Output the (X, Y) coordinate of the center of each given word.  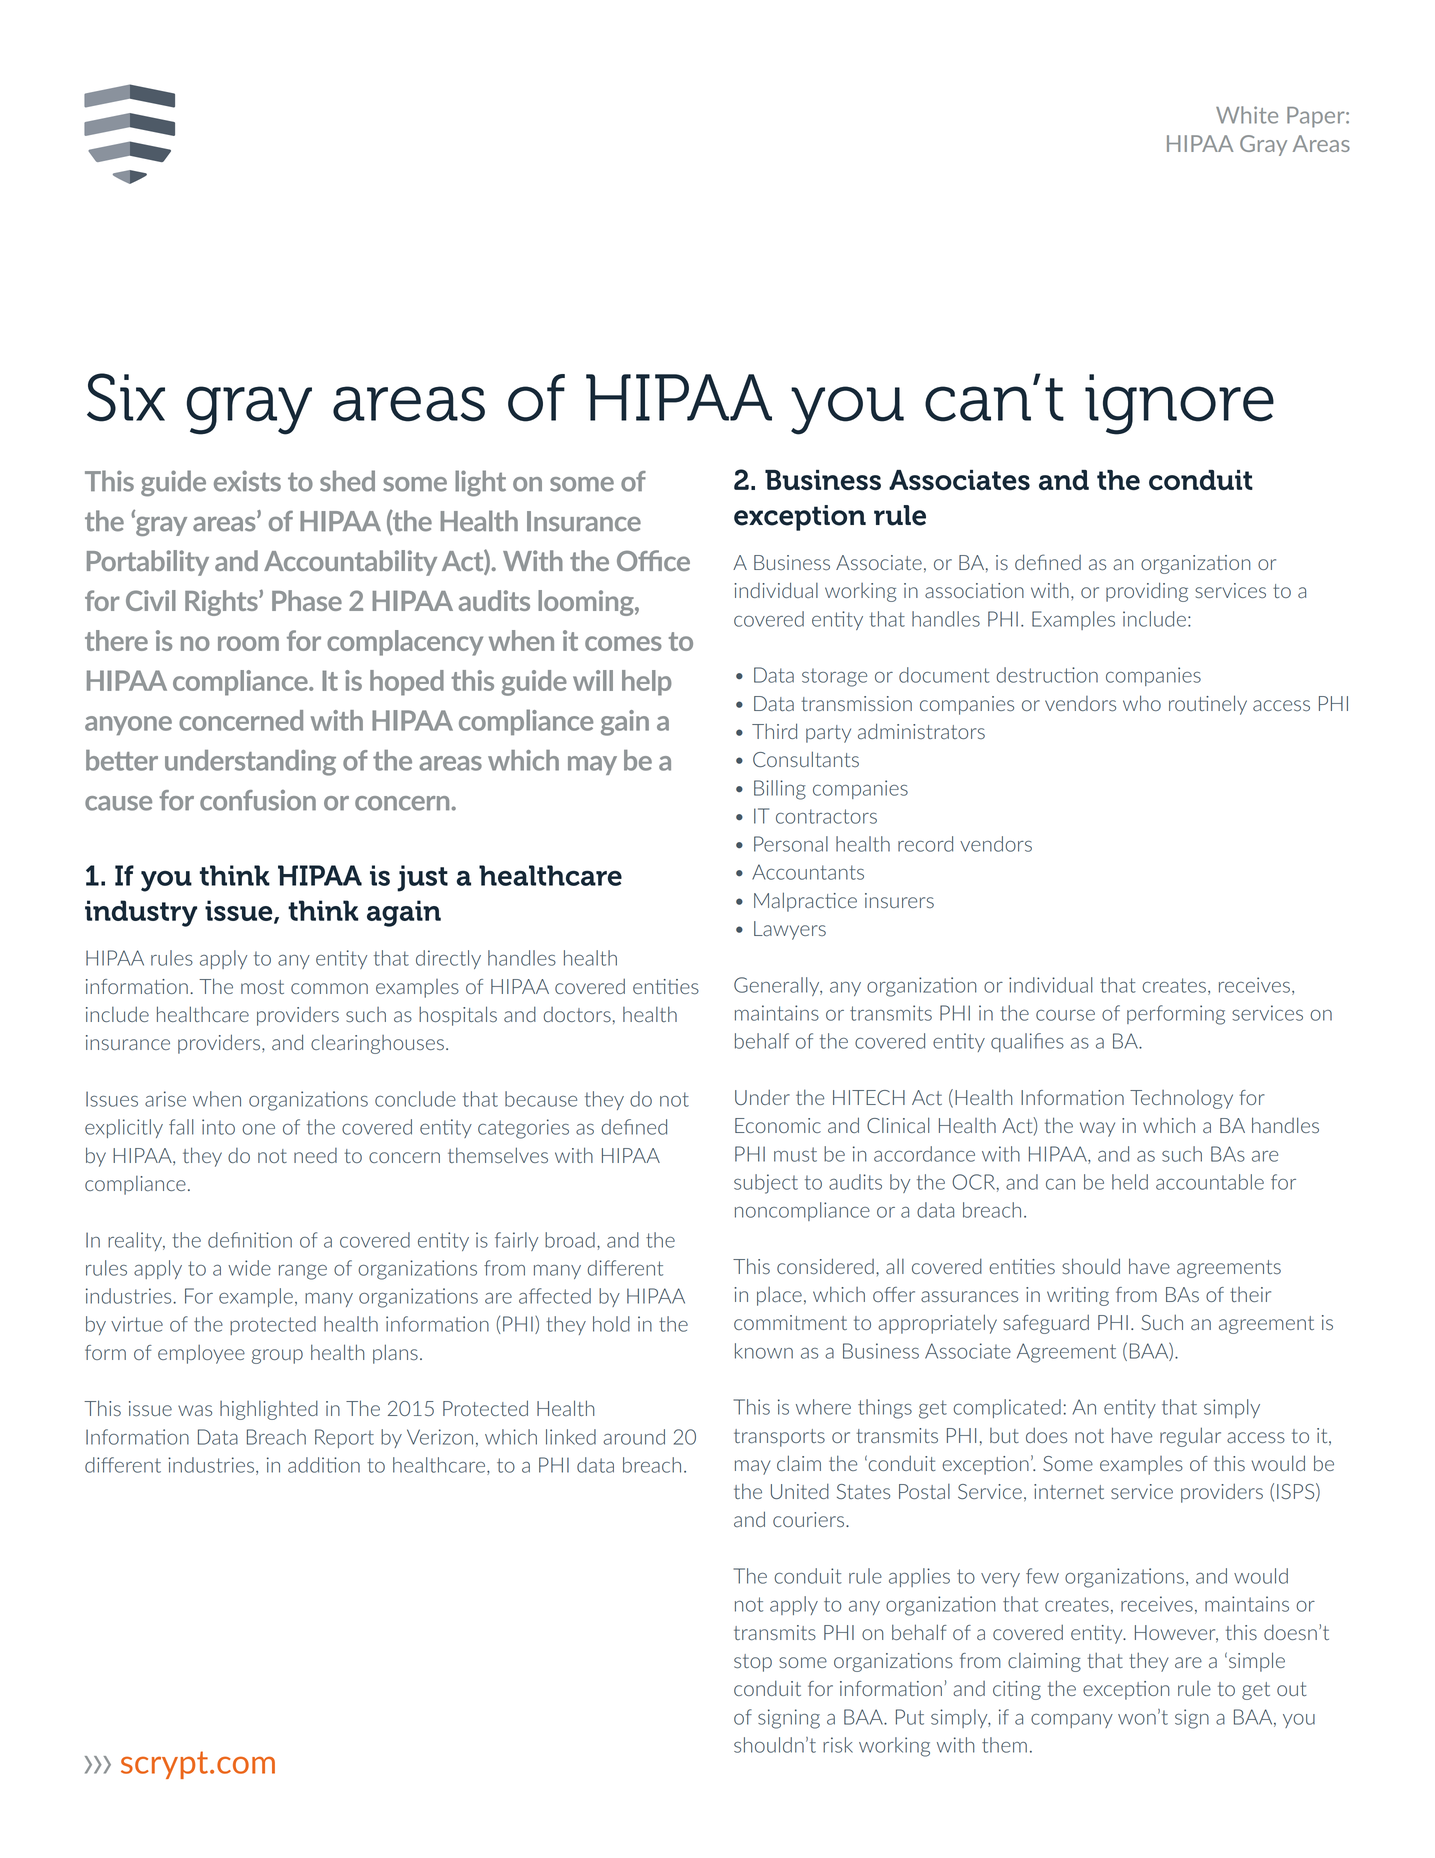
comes (623, 643)
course (1065, 1015)
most (262, 987)
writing (1078, 1296)
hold (611, 1324)
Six (126, 397)
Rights (222, 603)
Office (653, 560)
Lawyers (790, 930)
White (1247, 115)
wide (249, 1268)
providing (1147, 592)
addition (324, 1465)
